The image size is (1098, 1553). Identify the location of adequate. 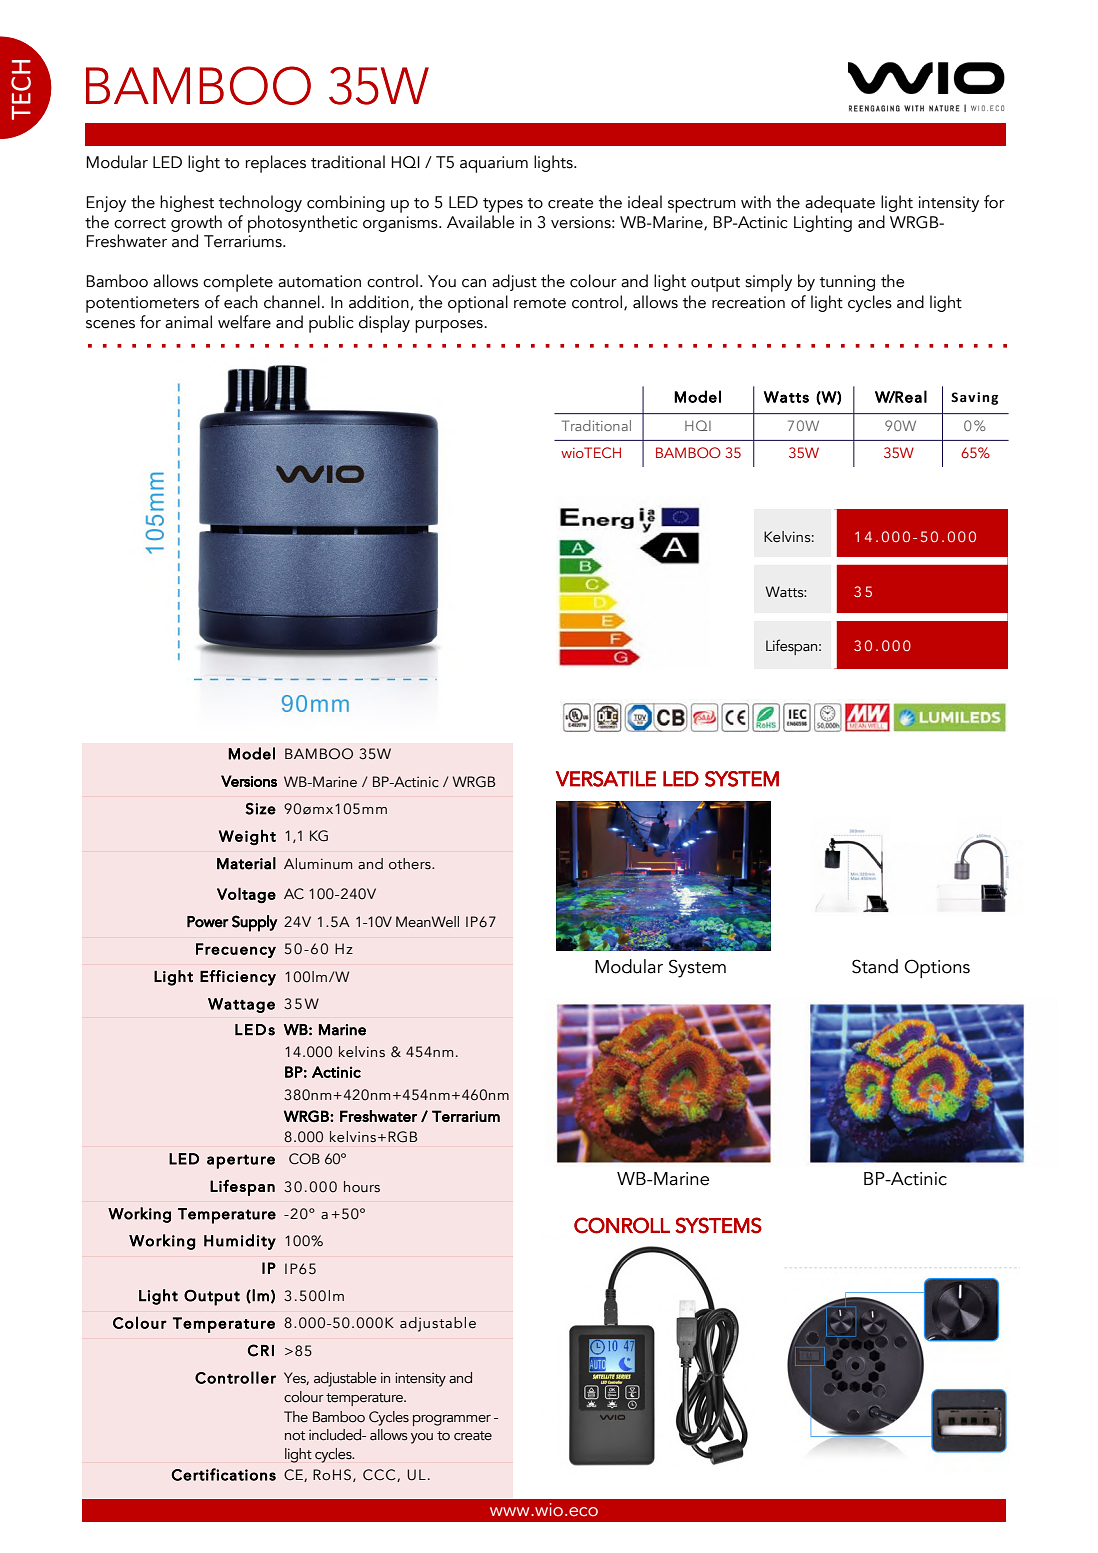
(840, 204).
